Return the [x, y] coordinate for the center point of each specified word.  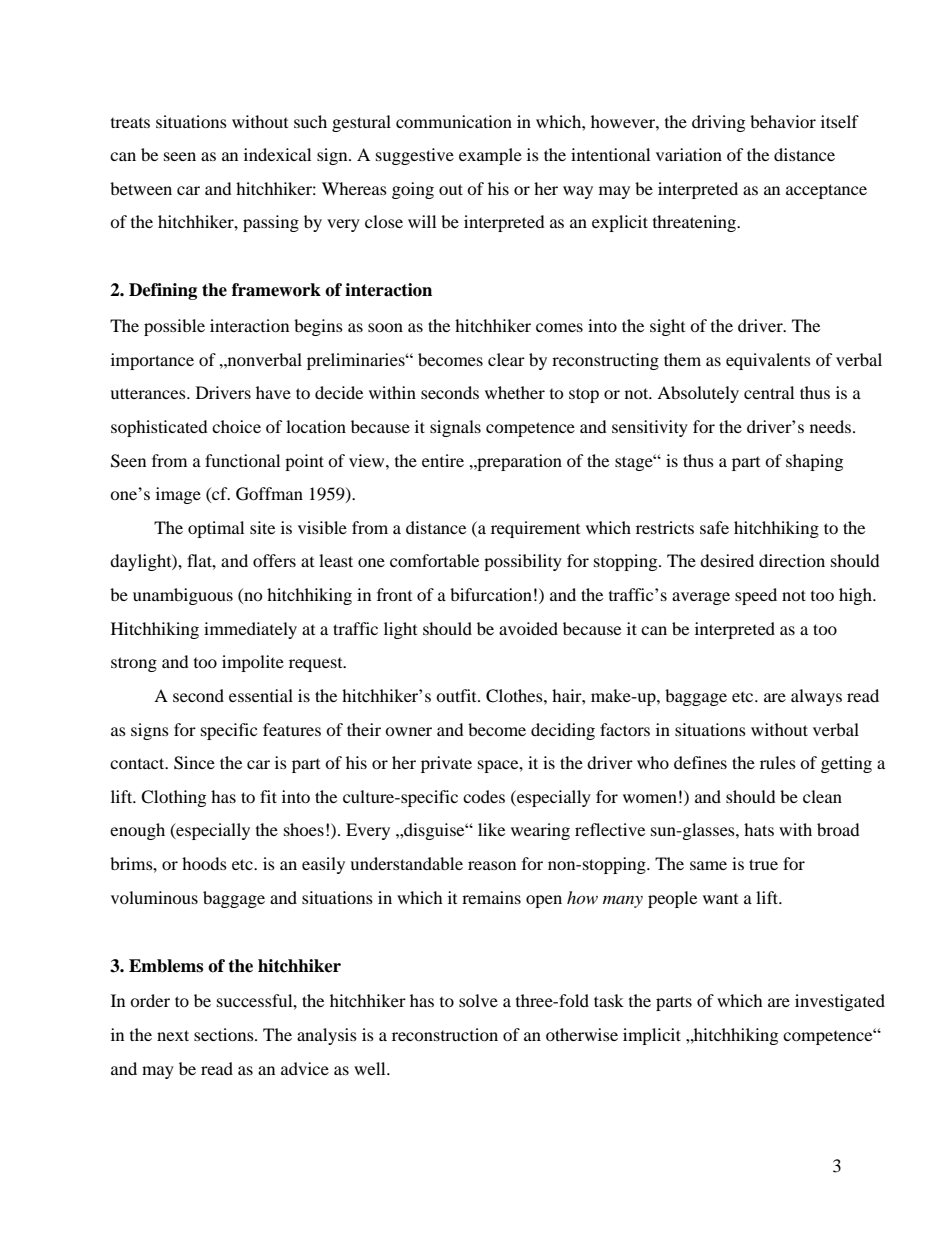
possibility [523, 562]
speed [756, 596]
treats [130, 123]
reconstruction [445, 1034]
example [490, 156]
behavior [783, 121]
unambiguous [183, 596]
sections [225, 1034]
